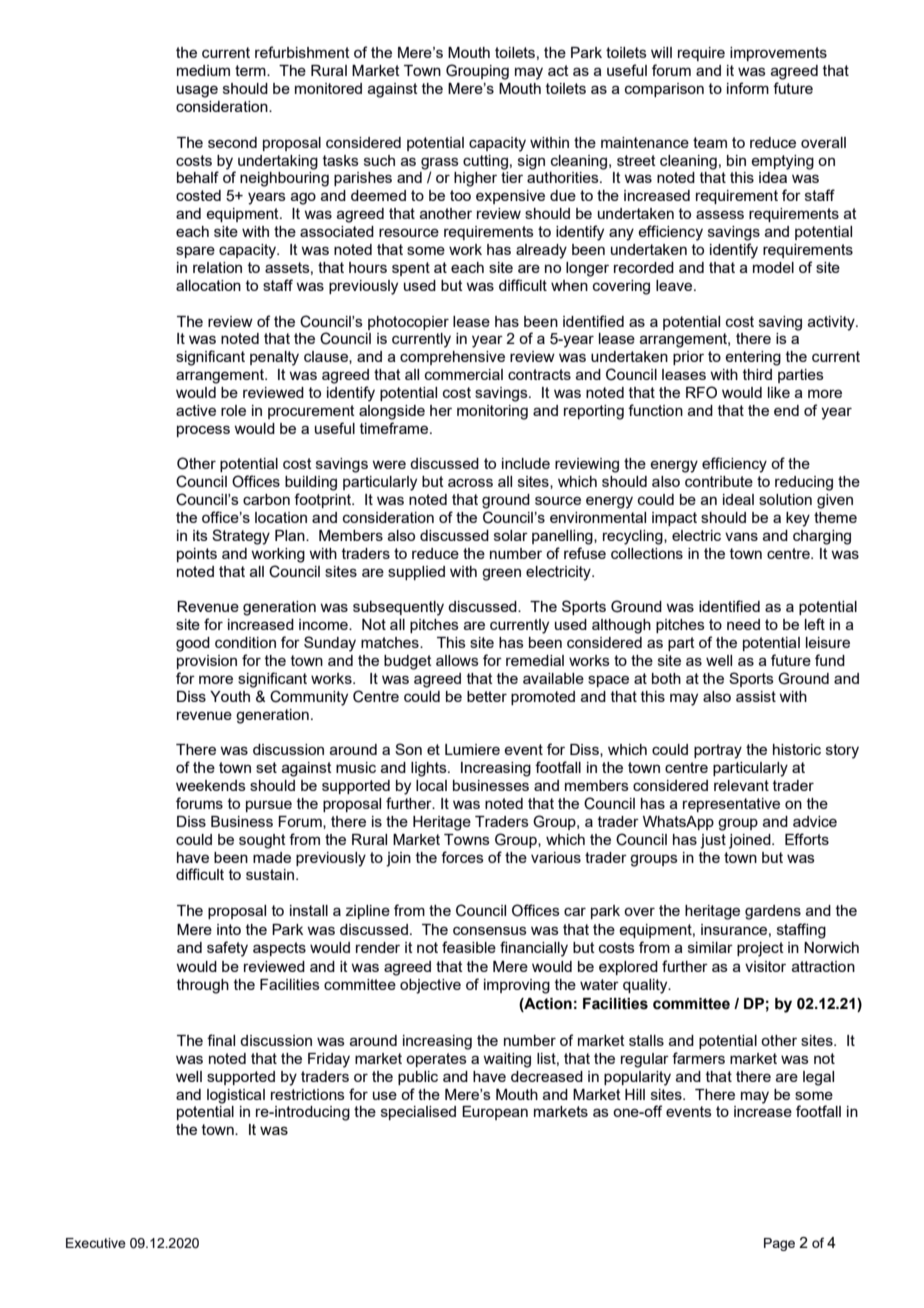 This image has width=924, height=1308. I want to click on cutting, so click(485, 162).
